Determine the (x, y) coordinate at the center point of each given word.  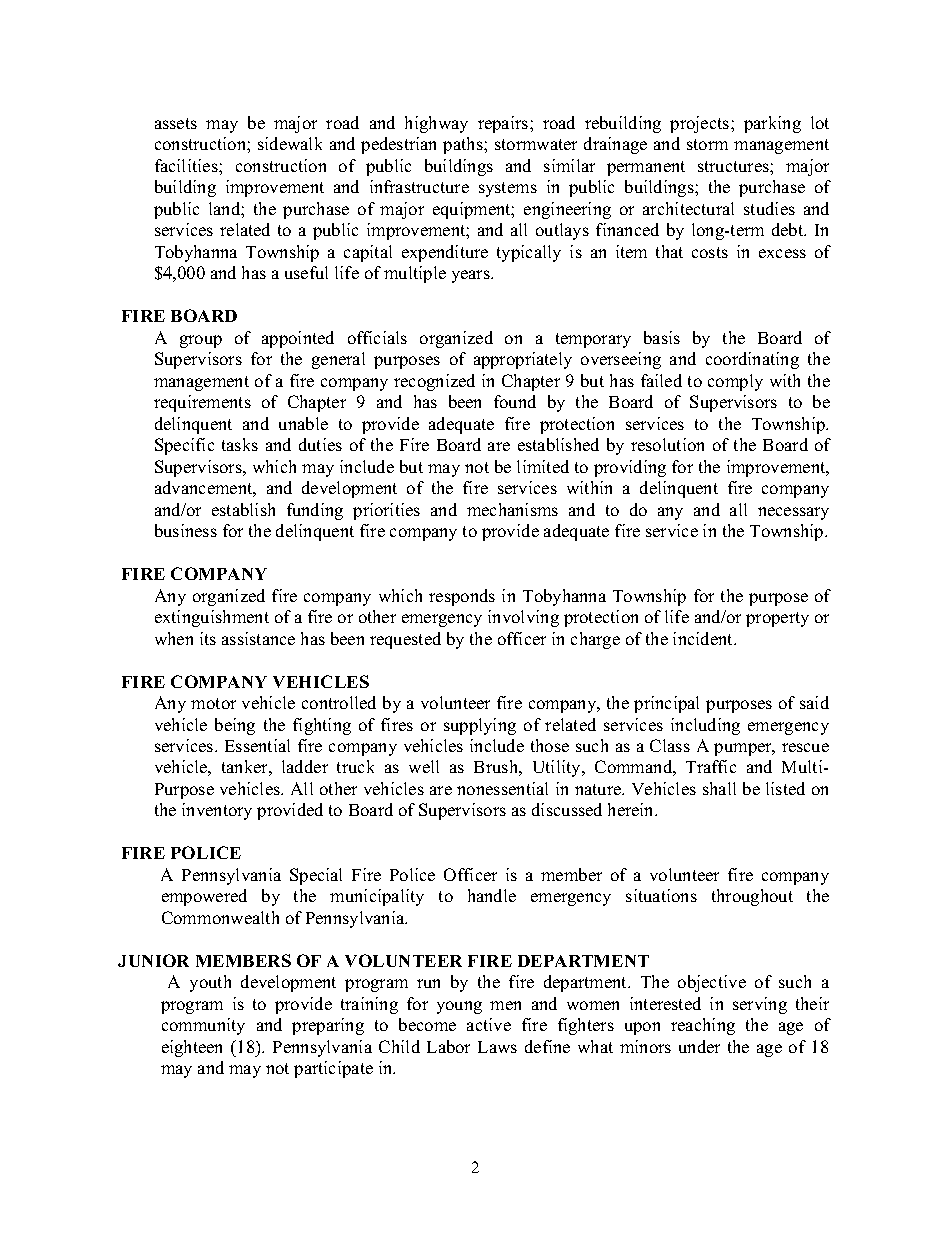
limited (543, 466)
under (699, 1046)
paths (464, 145)
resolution (667, 444)
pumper (744, 749)
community (203, 1026)
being (235, 726)
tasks (240, 444)
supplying (480, 726)
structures (734, 166)
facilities (187, 165)
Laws (497, 1047)
